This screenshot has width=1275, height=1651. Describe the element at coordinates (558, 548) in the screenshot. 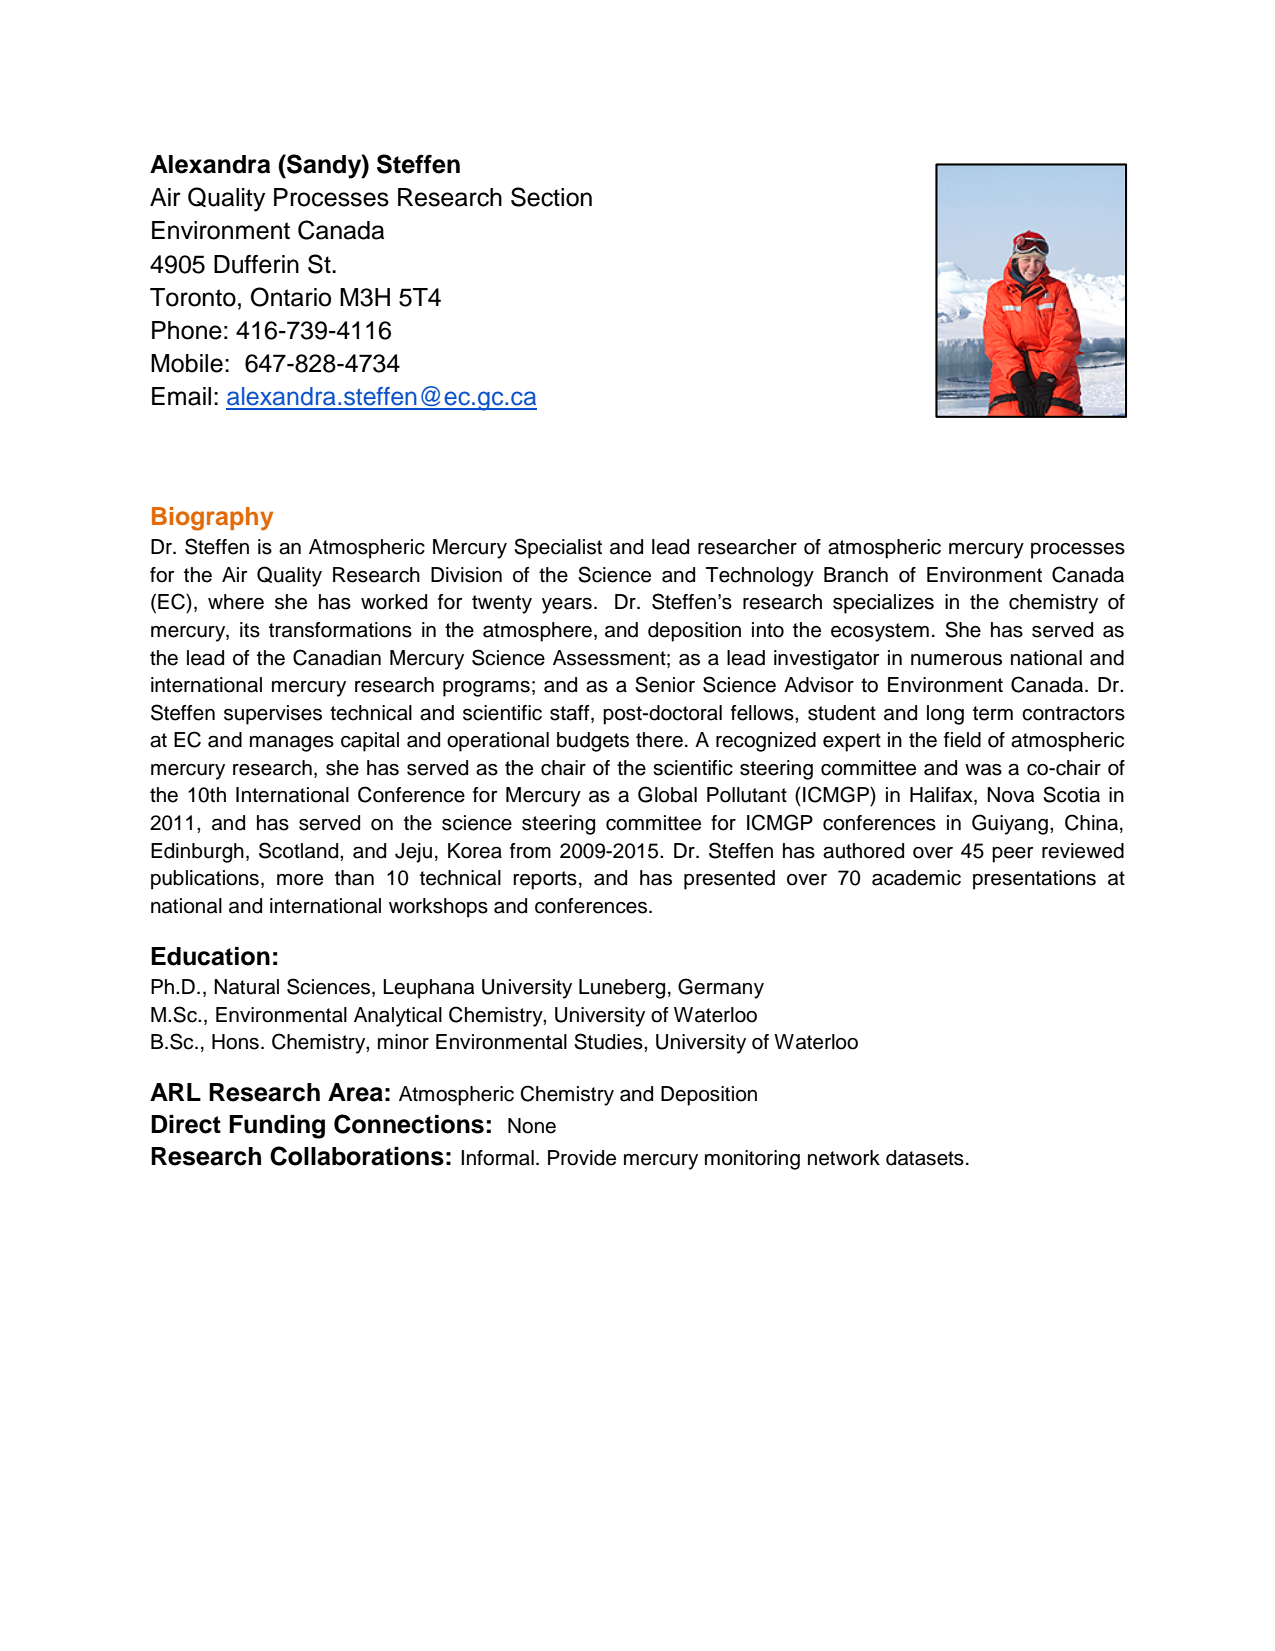

I see `Specialist` at that location.
